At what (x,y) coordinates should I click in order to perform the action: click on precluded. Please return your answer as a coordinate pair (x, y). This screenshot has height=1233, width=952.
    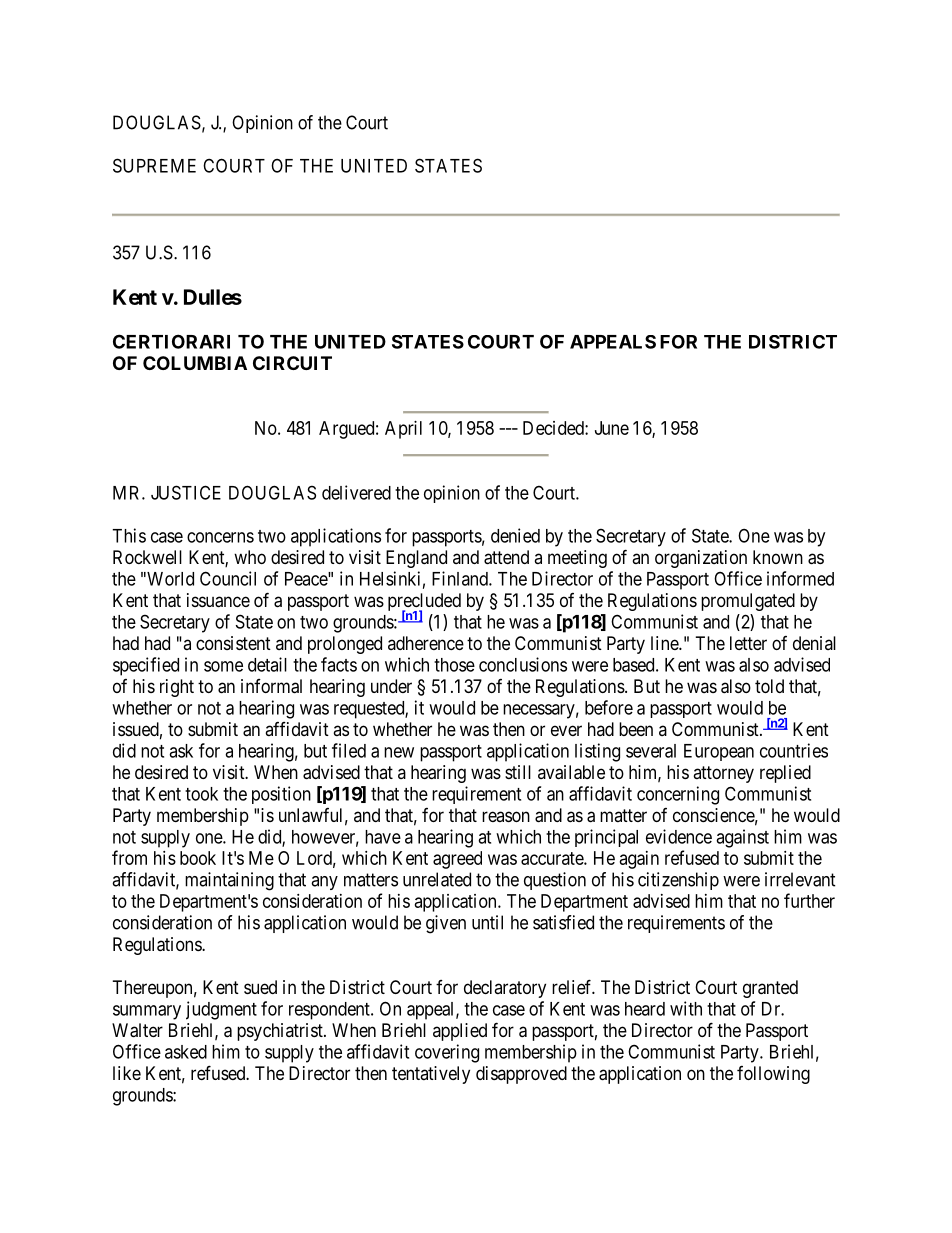
    Looking at the image, I should click on (424, 603).
